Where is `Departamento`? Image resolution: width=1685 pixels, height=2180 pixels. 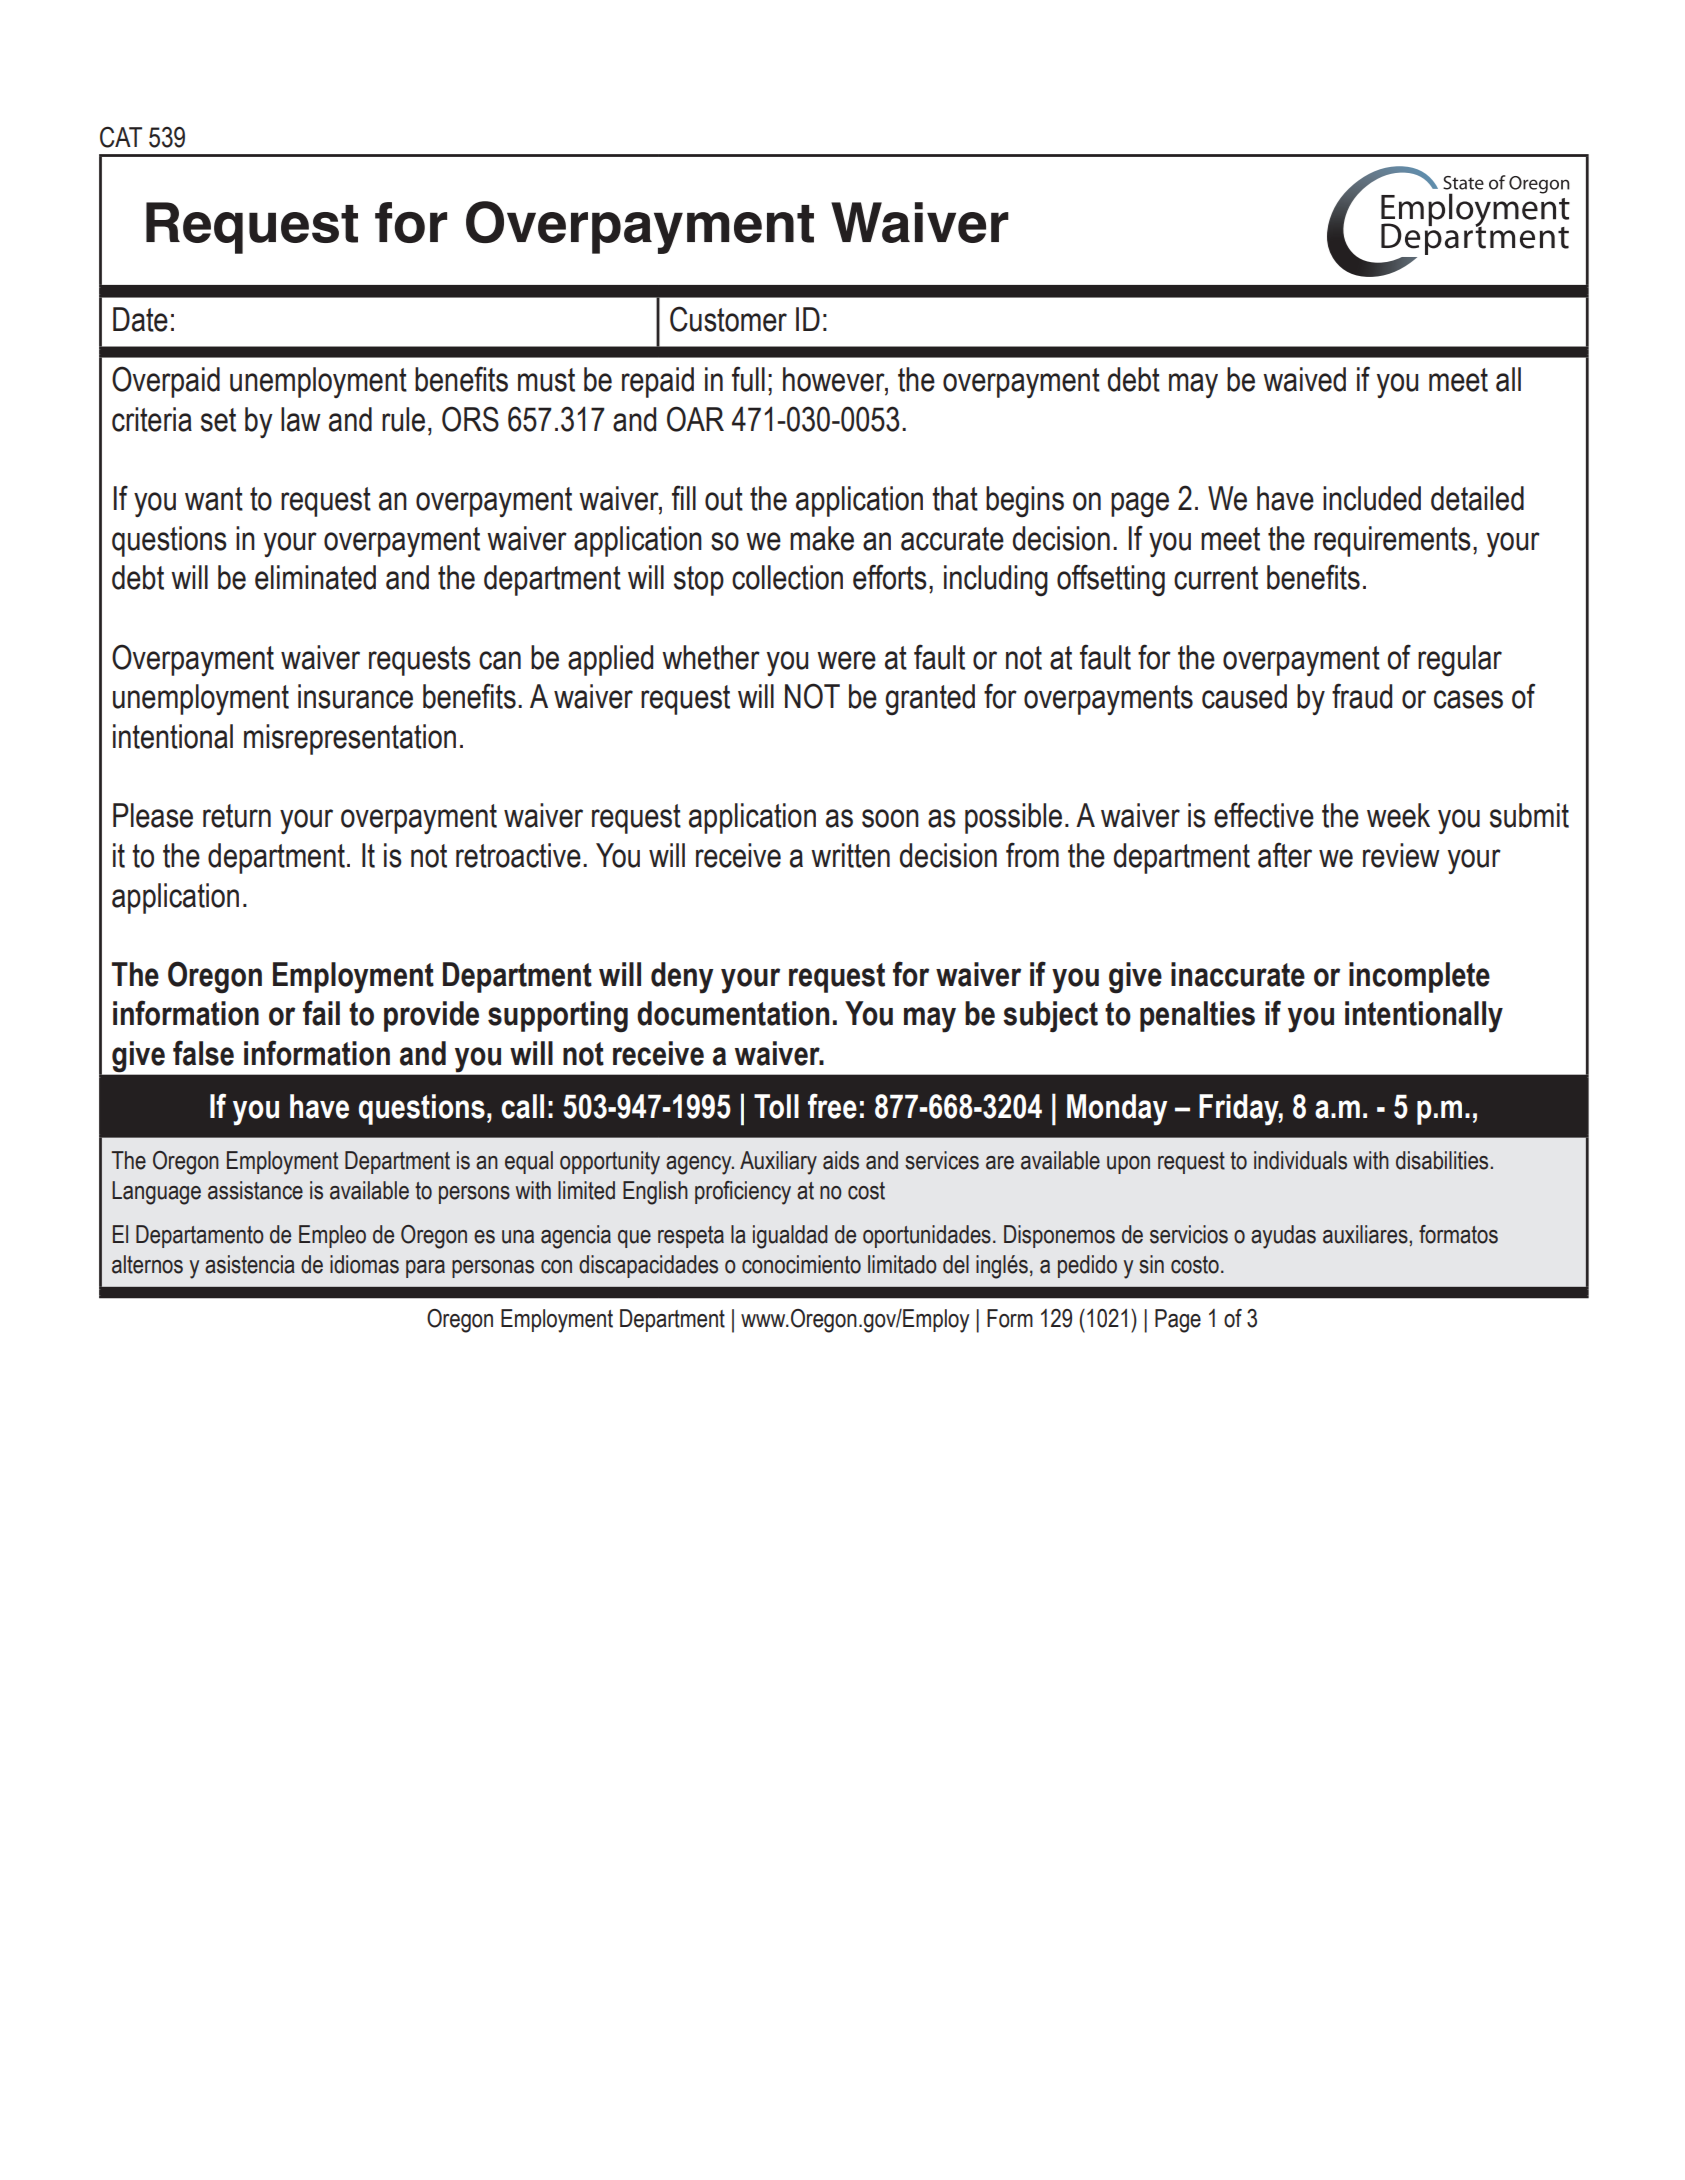 Departamento is located at coordinates (200, 1236).
